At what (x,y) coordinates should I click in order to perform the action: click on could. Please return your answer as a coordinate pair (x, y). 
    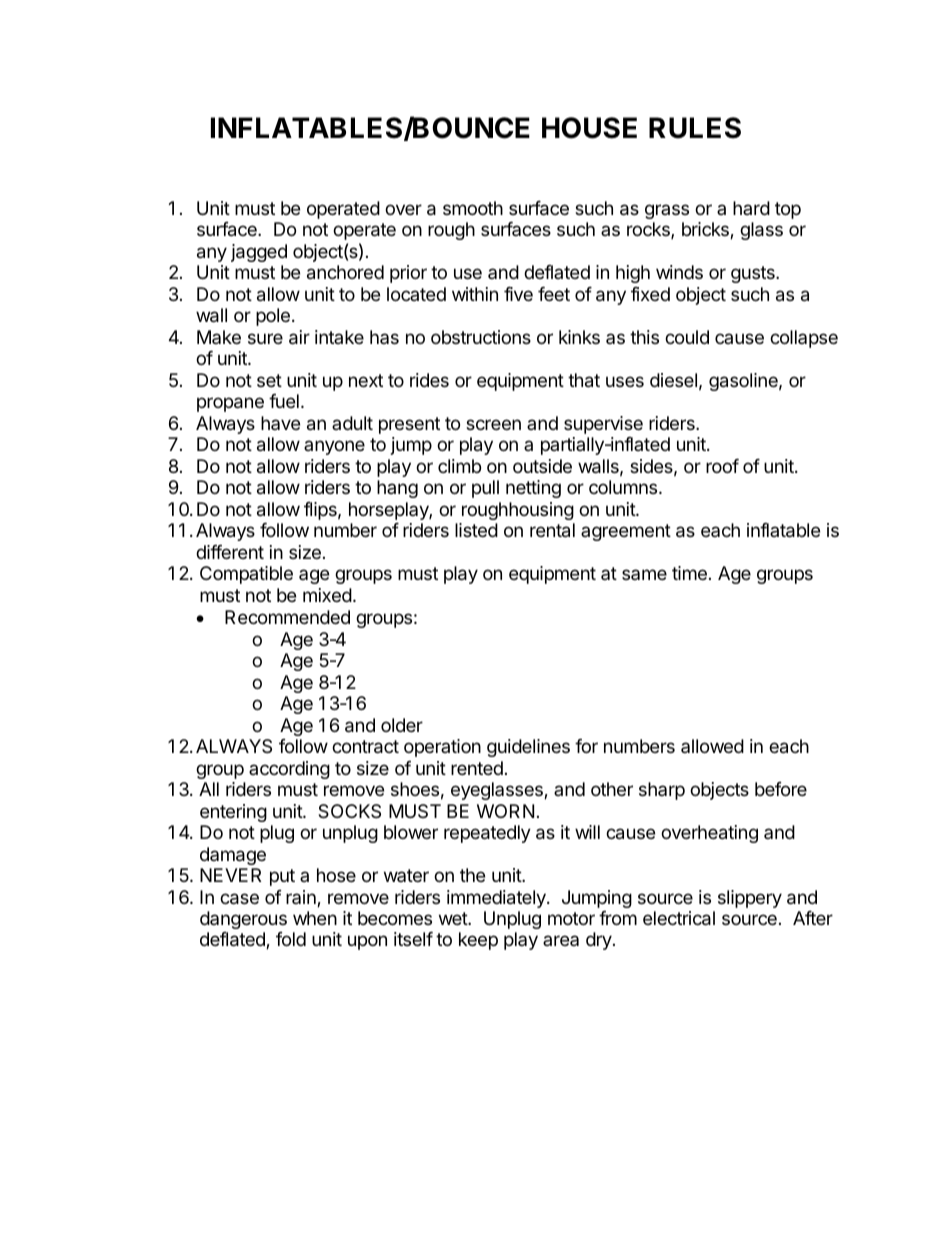
    Looking at the image, I should click on (687, 337).
